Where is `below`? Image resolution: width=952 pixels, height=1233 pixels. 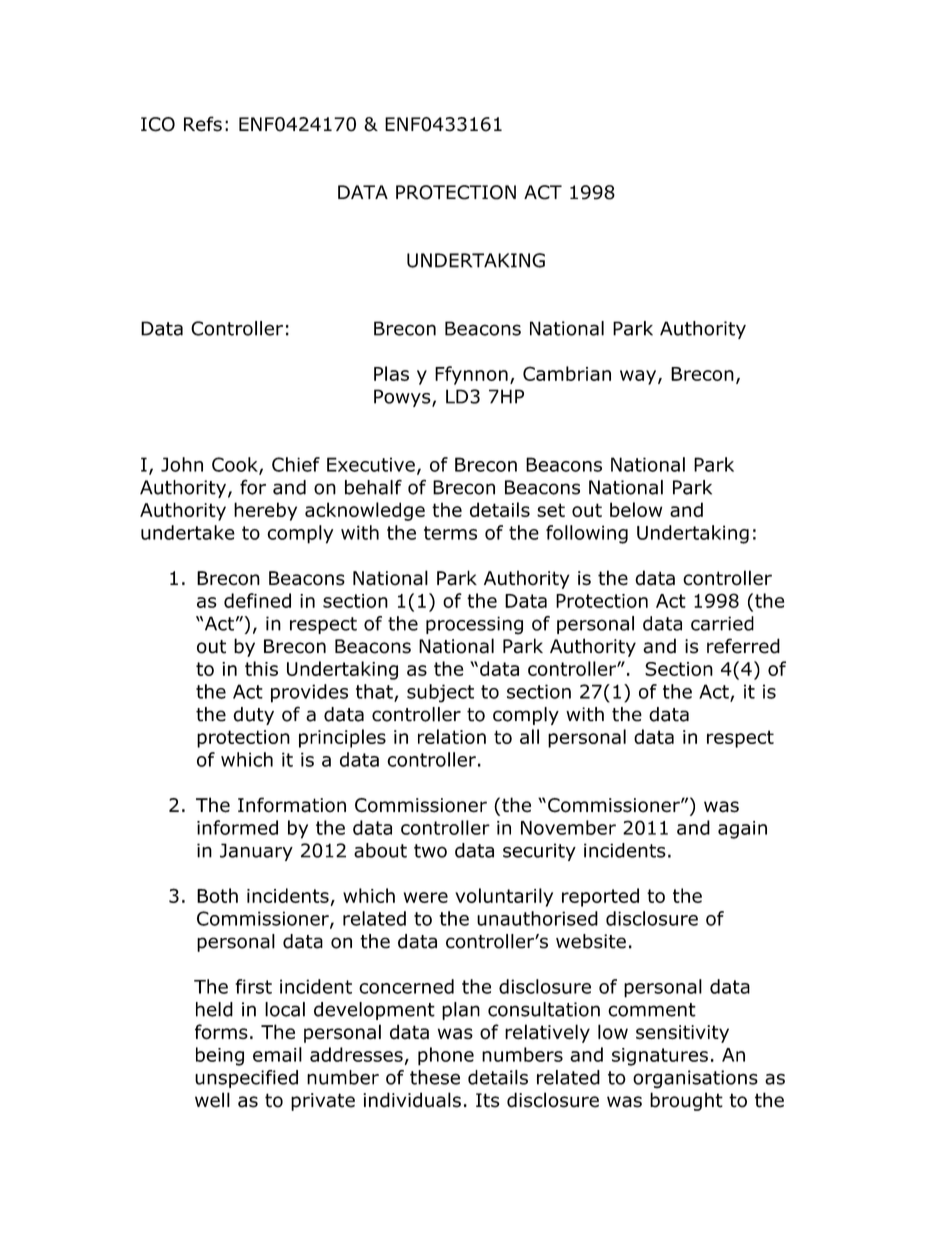
below is located at coordinates (636, 509).
